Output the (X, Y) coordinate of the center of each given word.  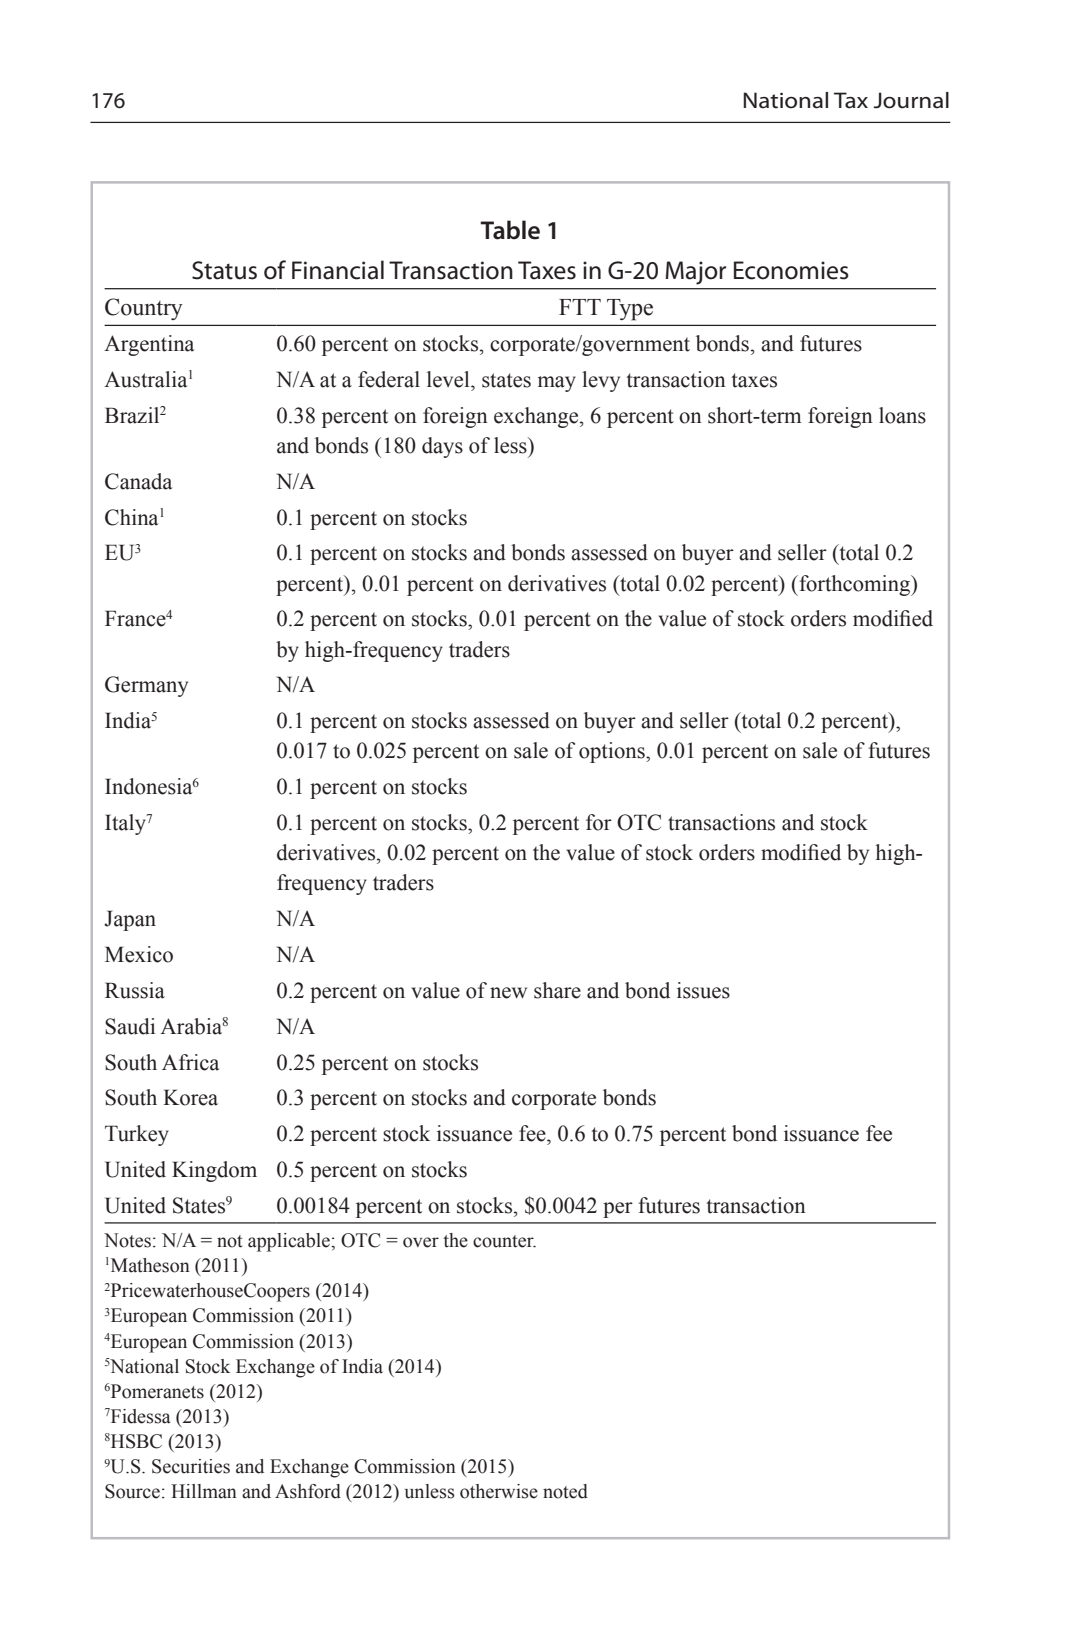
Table (510, 230)
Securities (191, 1466)
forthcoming (855, 585)
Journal (911, 100)
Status (224, 270)
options (613, 752)
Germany (146, 686)
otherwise (499, 1491)
